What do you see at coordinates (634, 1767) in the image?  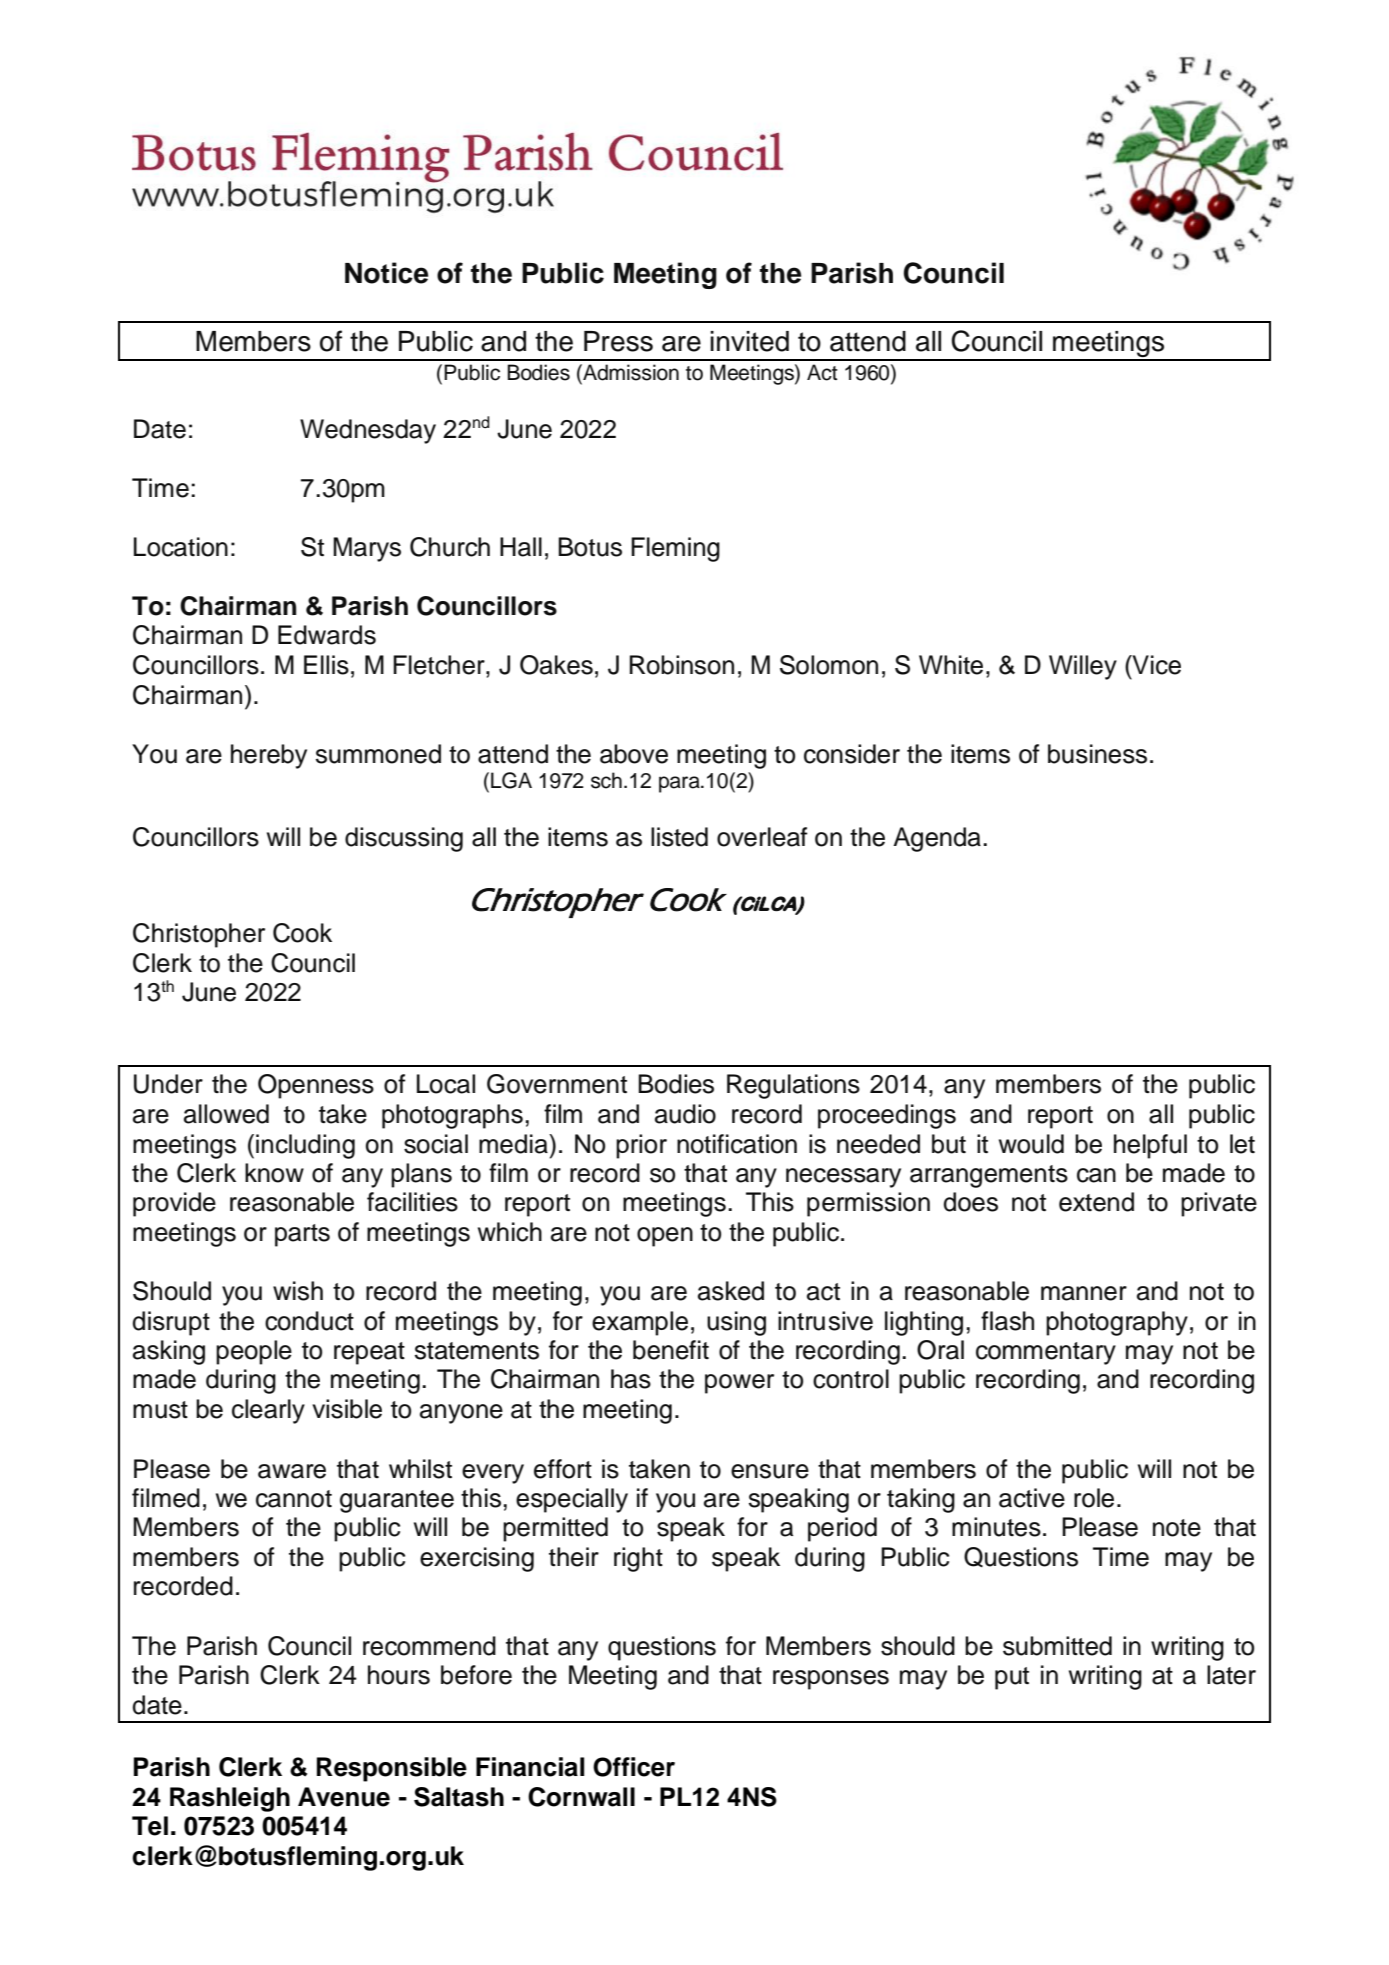 I see `Officer` at bounding box center [634, 1767].
